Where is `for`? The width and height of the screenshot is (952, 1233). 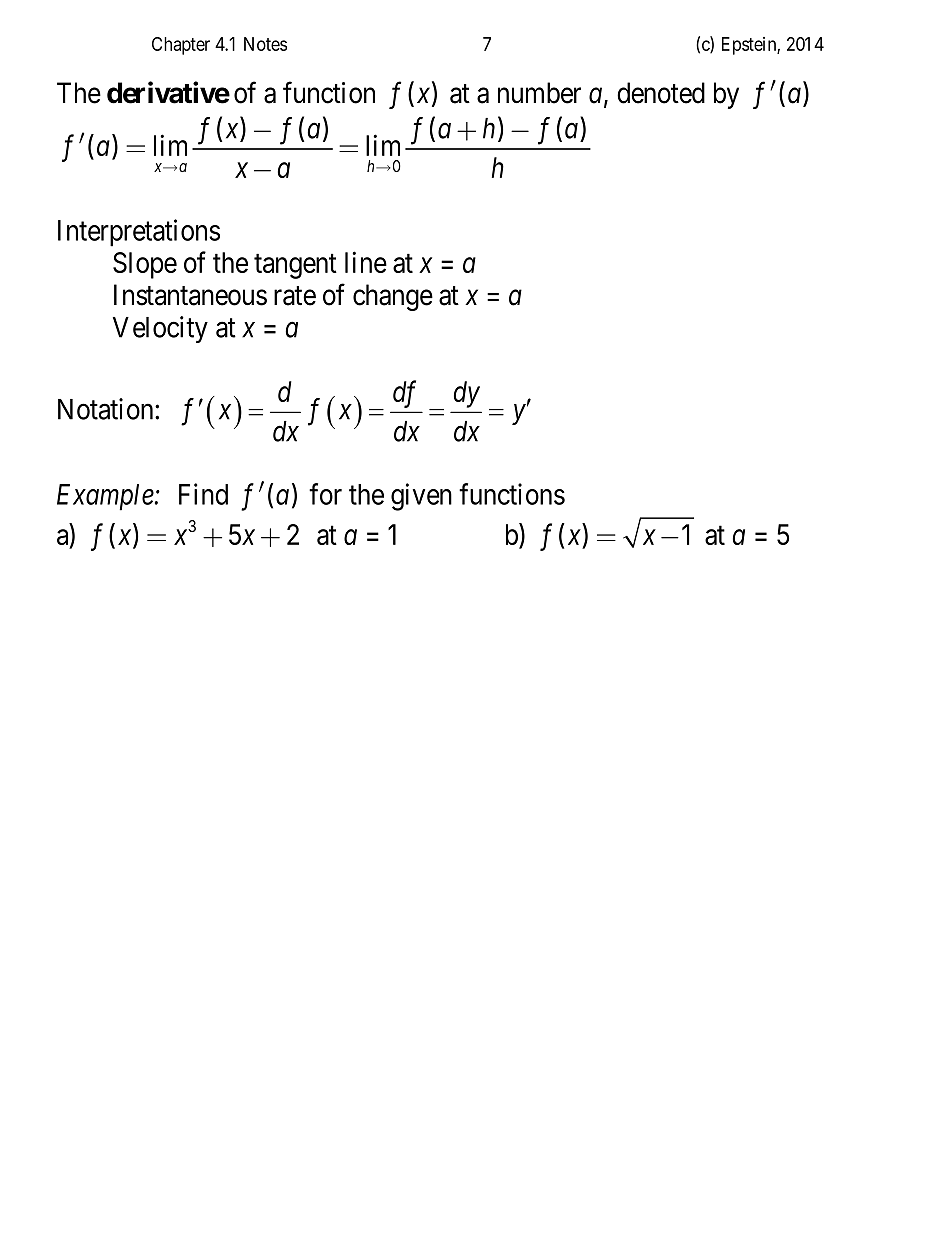
for is located at coordinates (325, 494).
